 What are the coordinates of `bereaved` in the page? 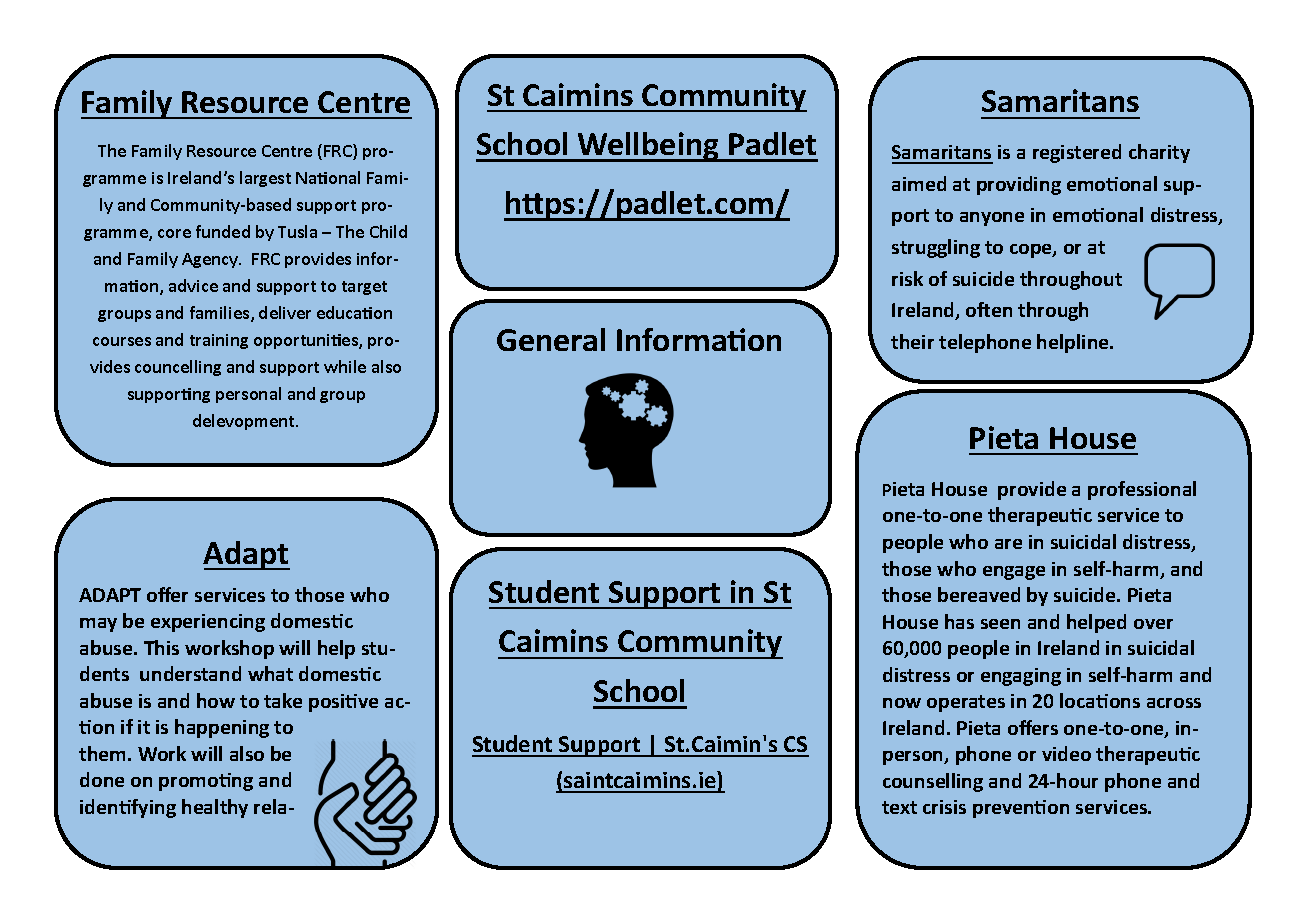 It's located at (979, 594).
